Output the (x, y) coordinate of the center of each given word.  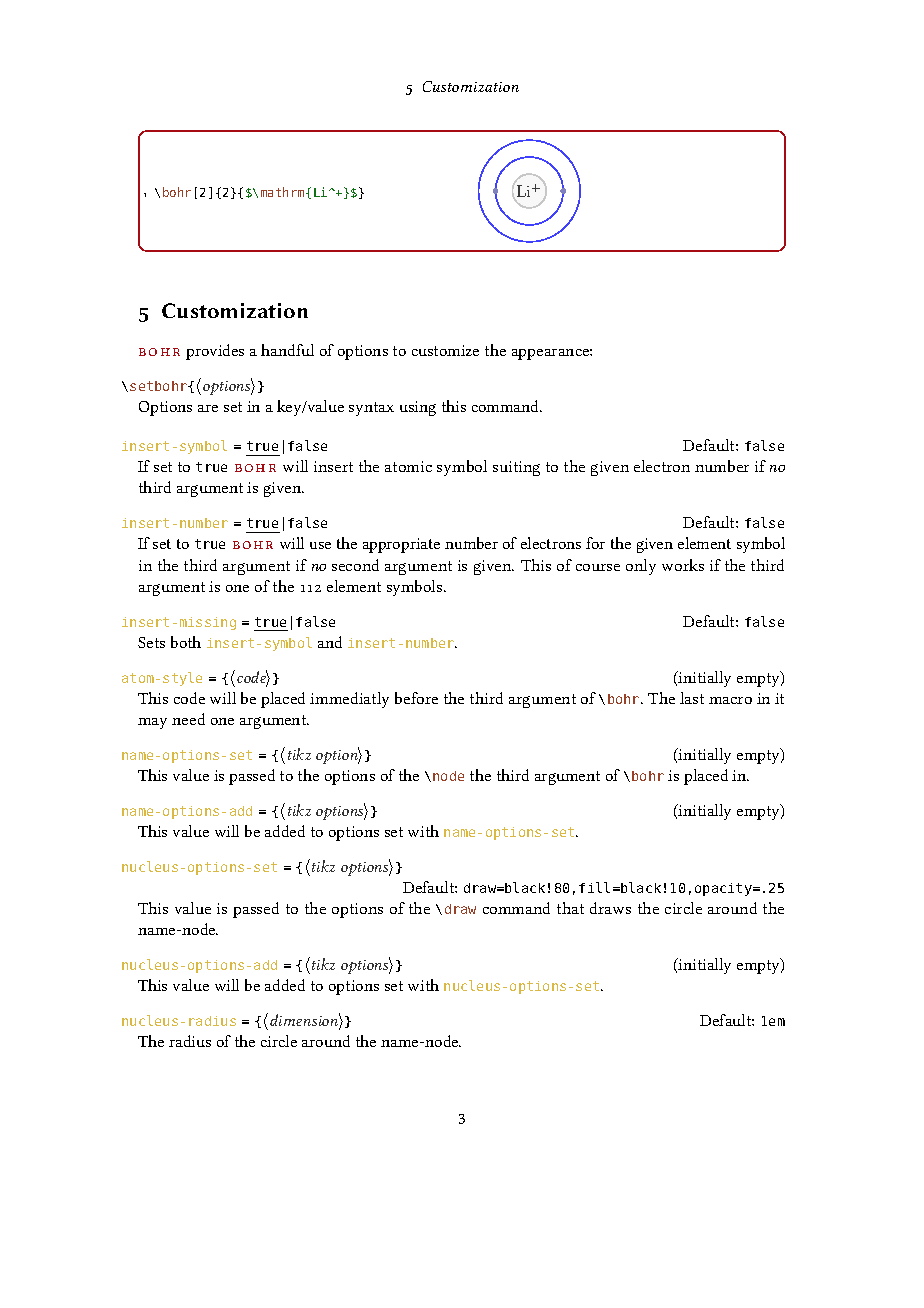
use (320, 545)
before (416, 698)
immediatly (349, 700)
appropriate (401, 545)
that (570, 908)
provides (215, 352)
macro (730, 700)
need (188, 719)
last (692, 698)
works (683, 565)
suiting (516, 468)
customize (445, 350)
